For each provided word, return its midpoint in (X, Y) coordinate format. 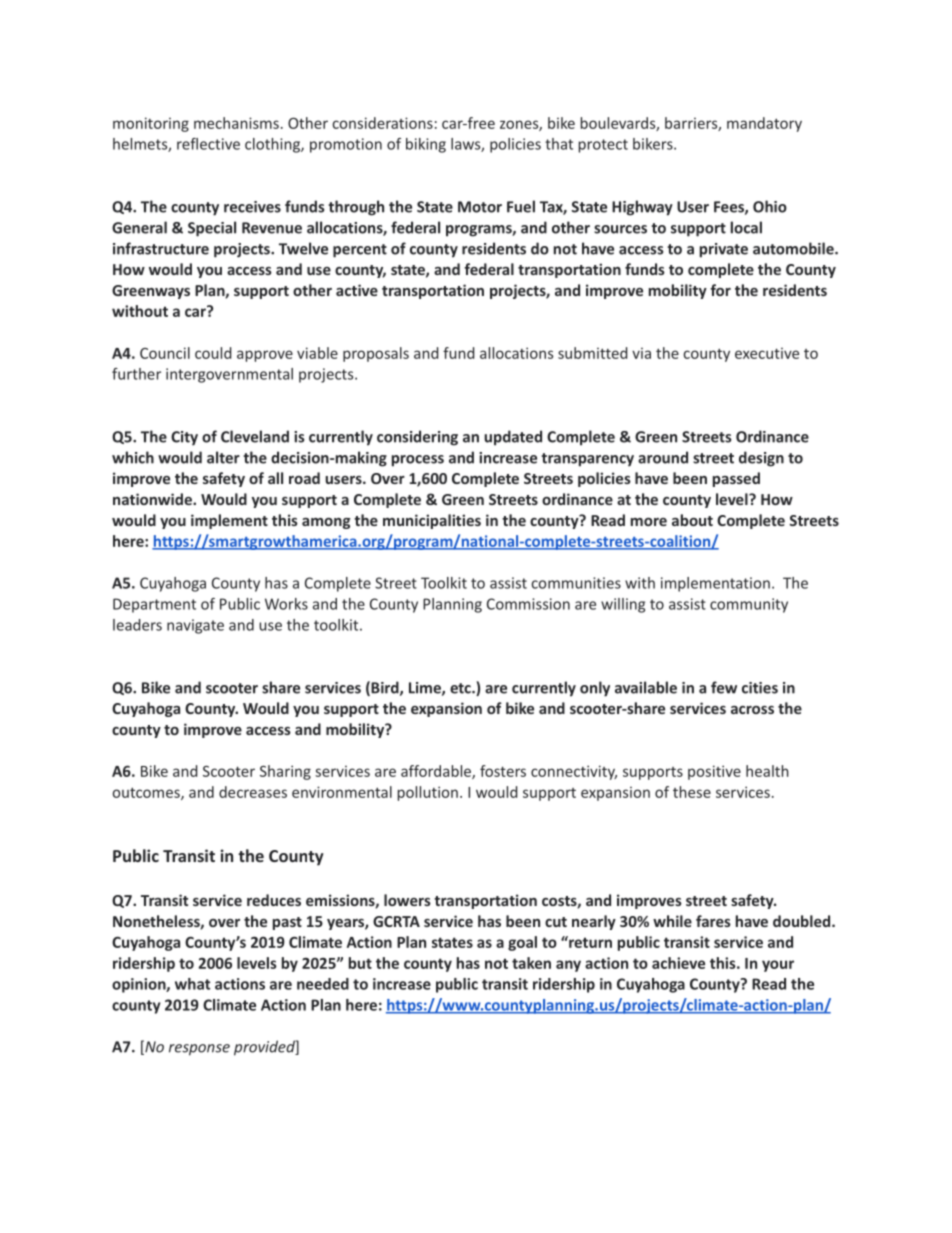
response (199, 1050)
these (692, 792)
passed (736, 479)
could (213, 353)
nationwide (153, 499)
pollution (427, 793)
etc (461, 688)
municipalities (432, 521)
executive (767, 353)
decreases (253, 792)
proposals (376, 354)
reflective (208, 144)
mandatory (764, 124)
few (724, 687)
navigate (195, 626)
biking (426, 145)
